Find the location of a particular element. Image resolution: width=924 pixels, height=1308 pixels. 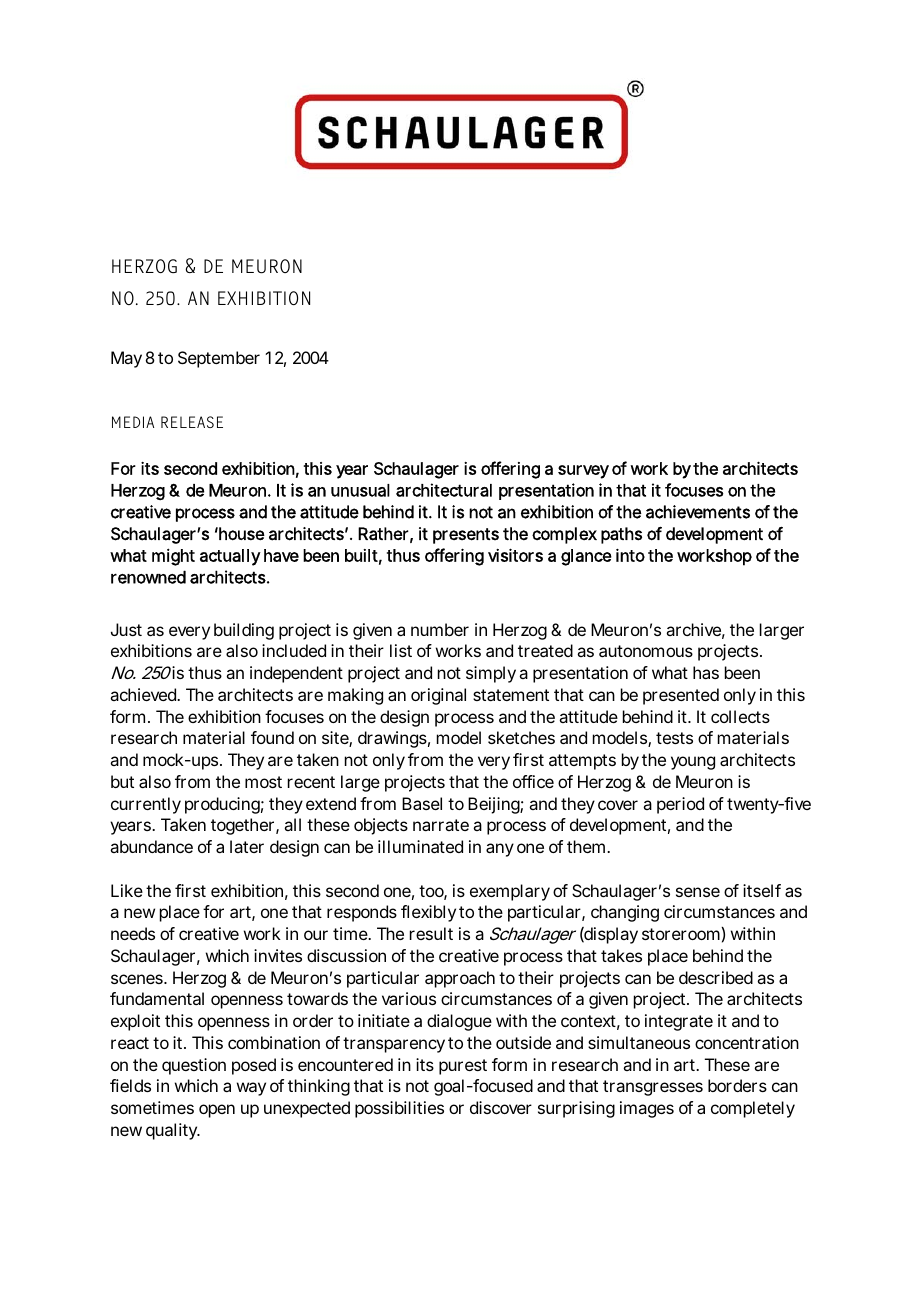

achieved is located at coordinates (144, 694).
